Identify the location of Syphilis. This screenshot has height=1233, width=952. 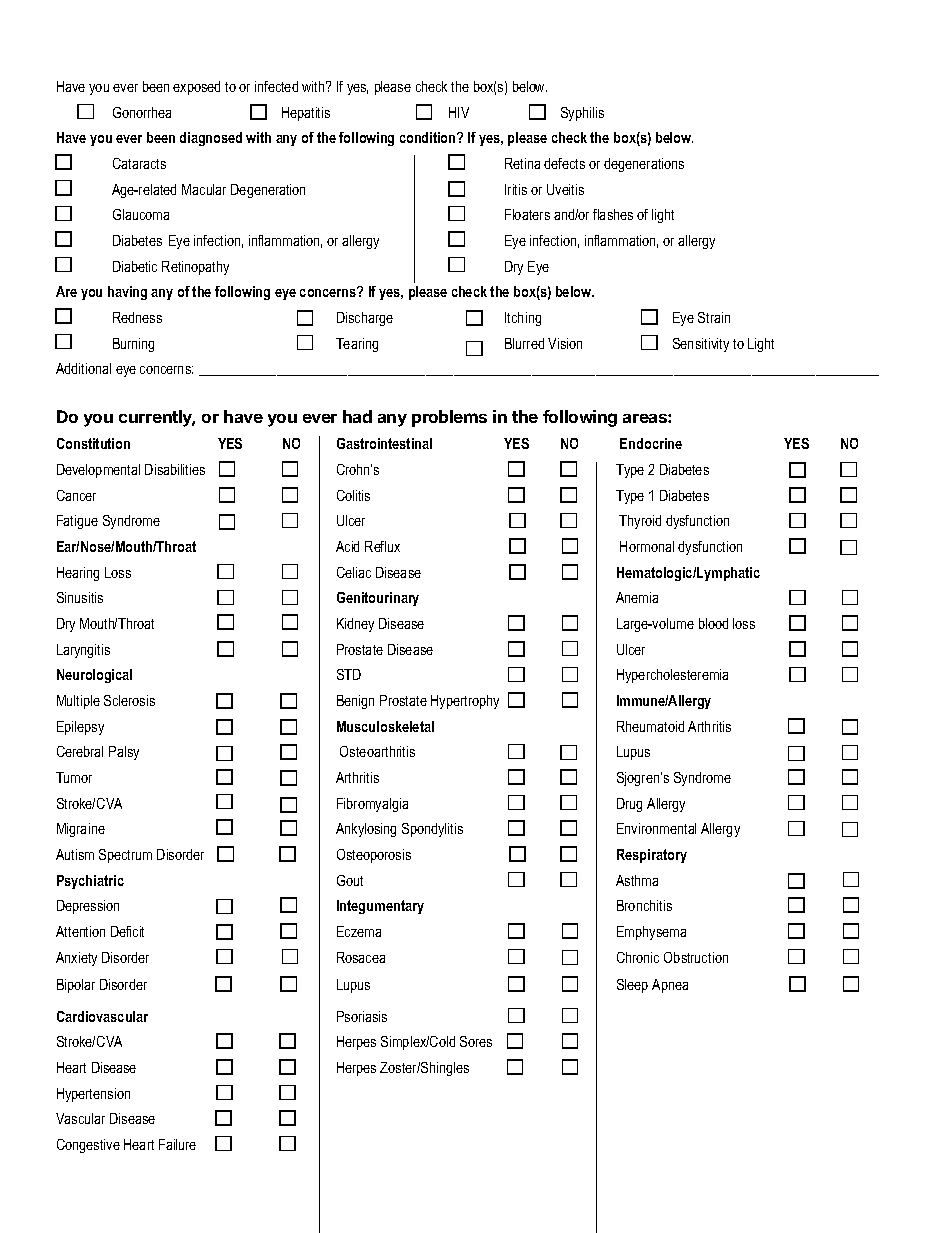
(582, 114).
